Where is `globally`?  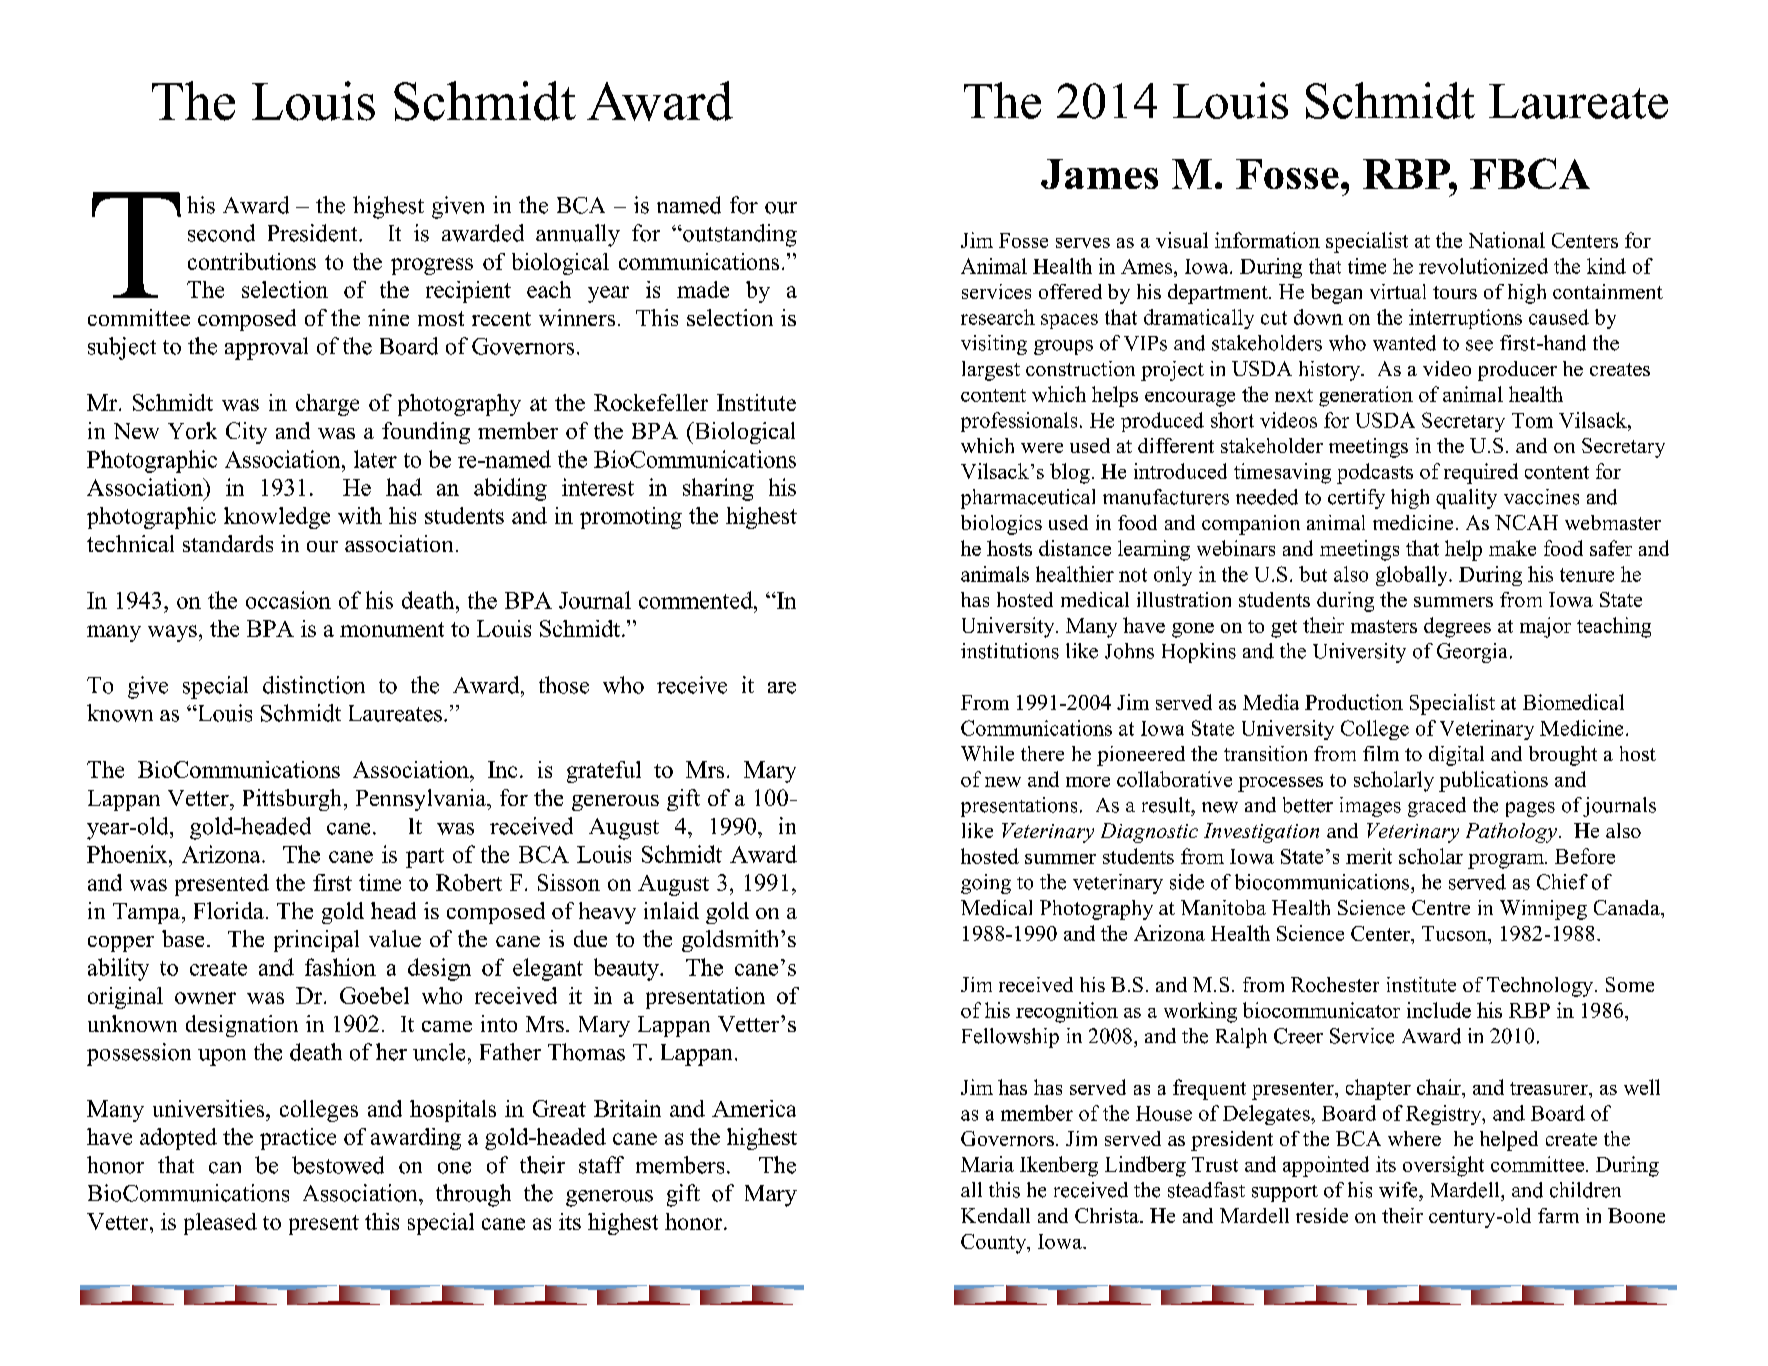 globally is located at coordinates (1413, 576).
